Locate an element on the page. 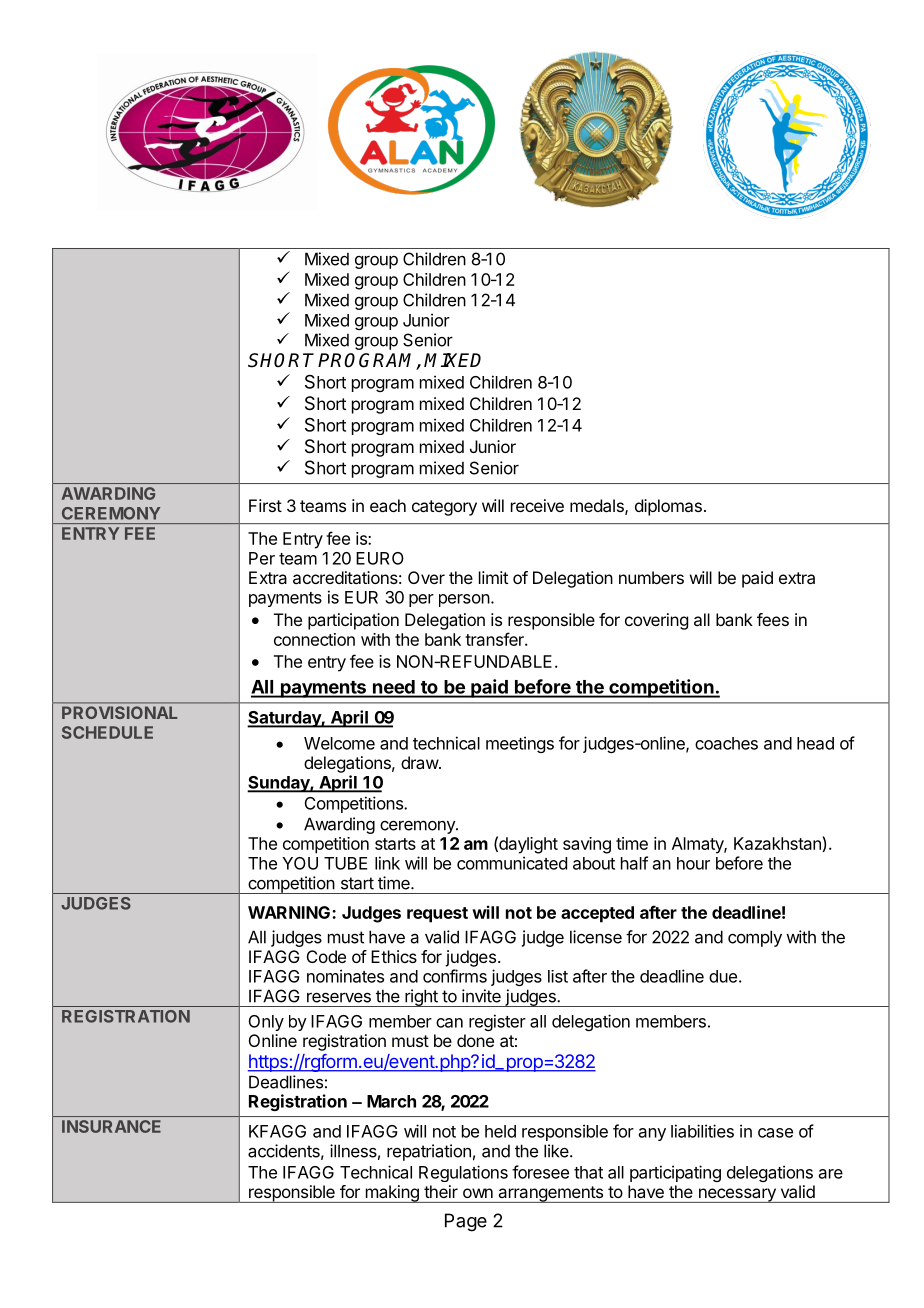  Only is located at coordinates (266, 1023).
